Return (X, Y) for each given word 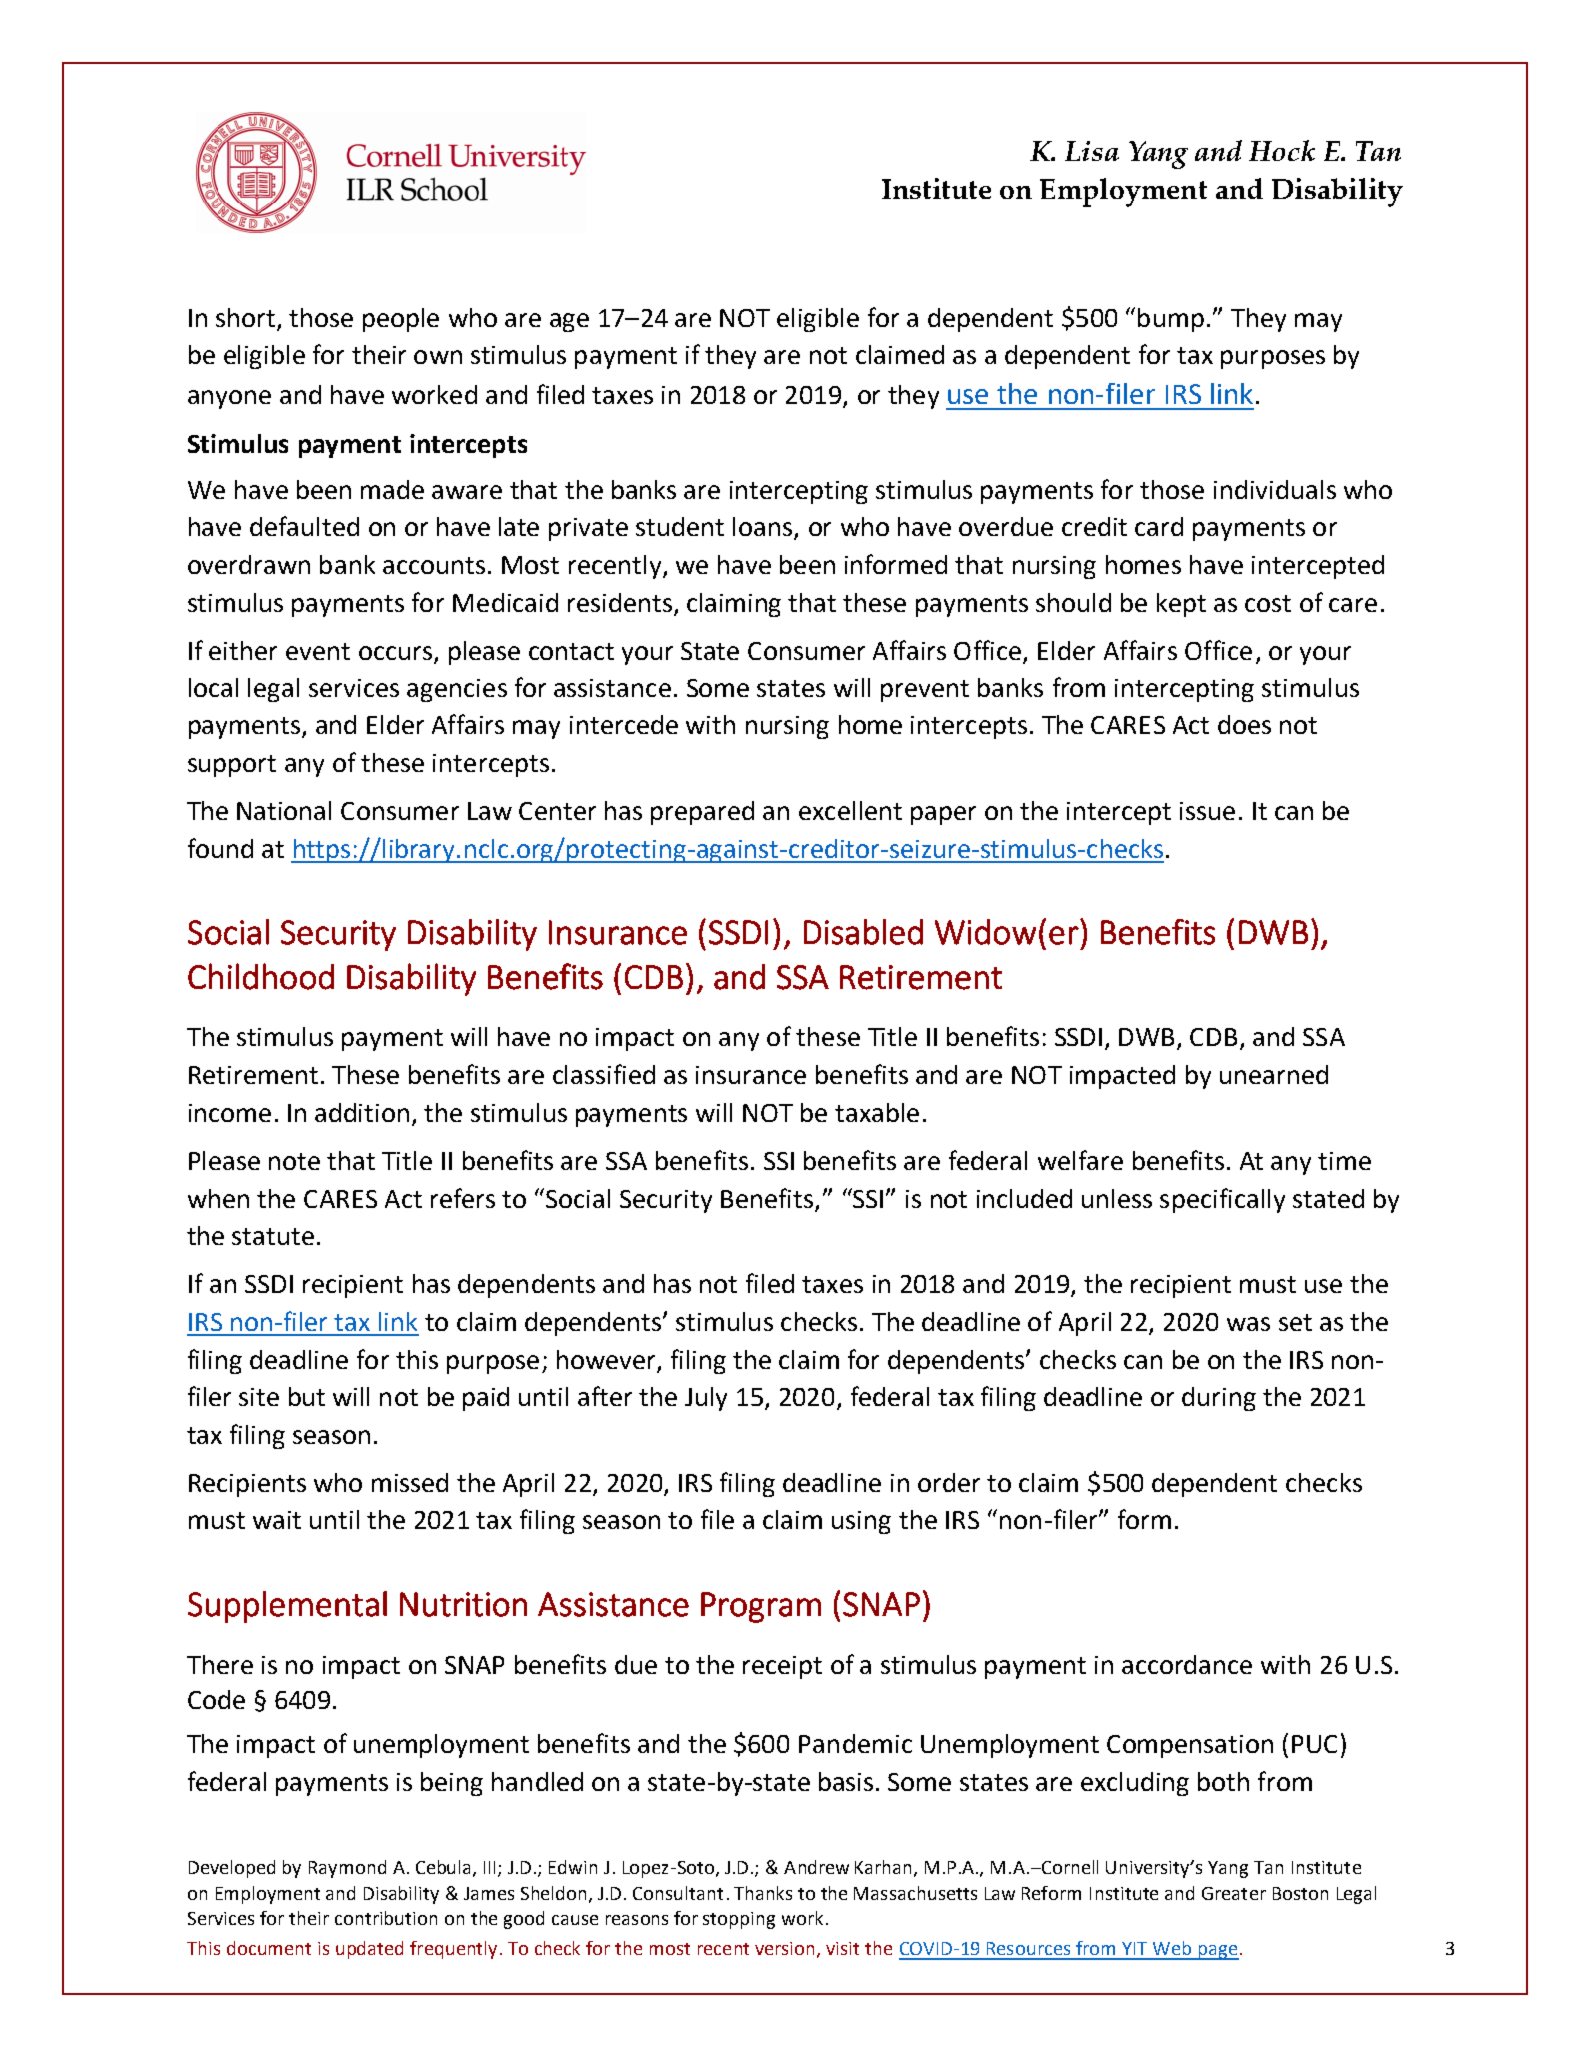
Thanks (763, 1893)
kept (1181, 605)
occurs (395, 653)
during (1219, 1399)
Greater (1234, 1893)
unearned (1274, 1074)
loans (764, 528)
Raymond (347, 1869)
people (401, 320)
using (861, 1522)
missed (410, 1482)
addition (362, 1112)
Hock (1282, 150)
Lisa (1092, 151)
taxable (877, 1112)
